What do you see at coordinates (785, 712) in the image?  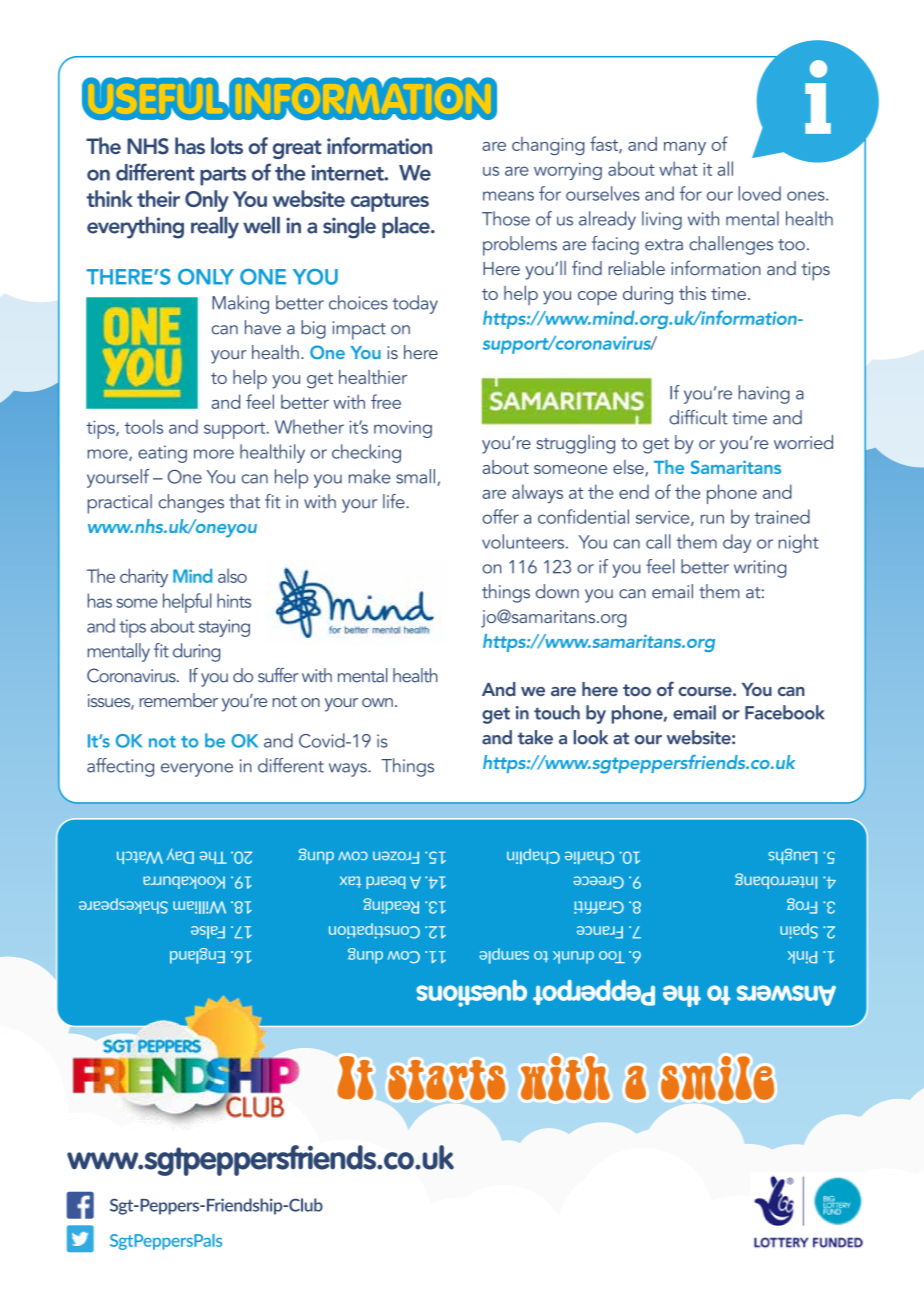 I see `Facebook` at bounding box center [785, 712].
